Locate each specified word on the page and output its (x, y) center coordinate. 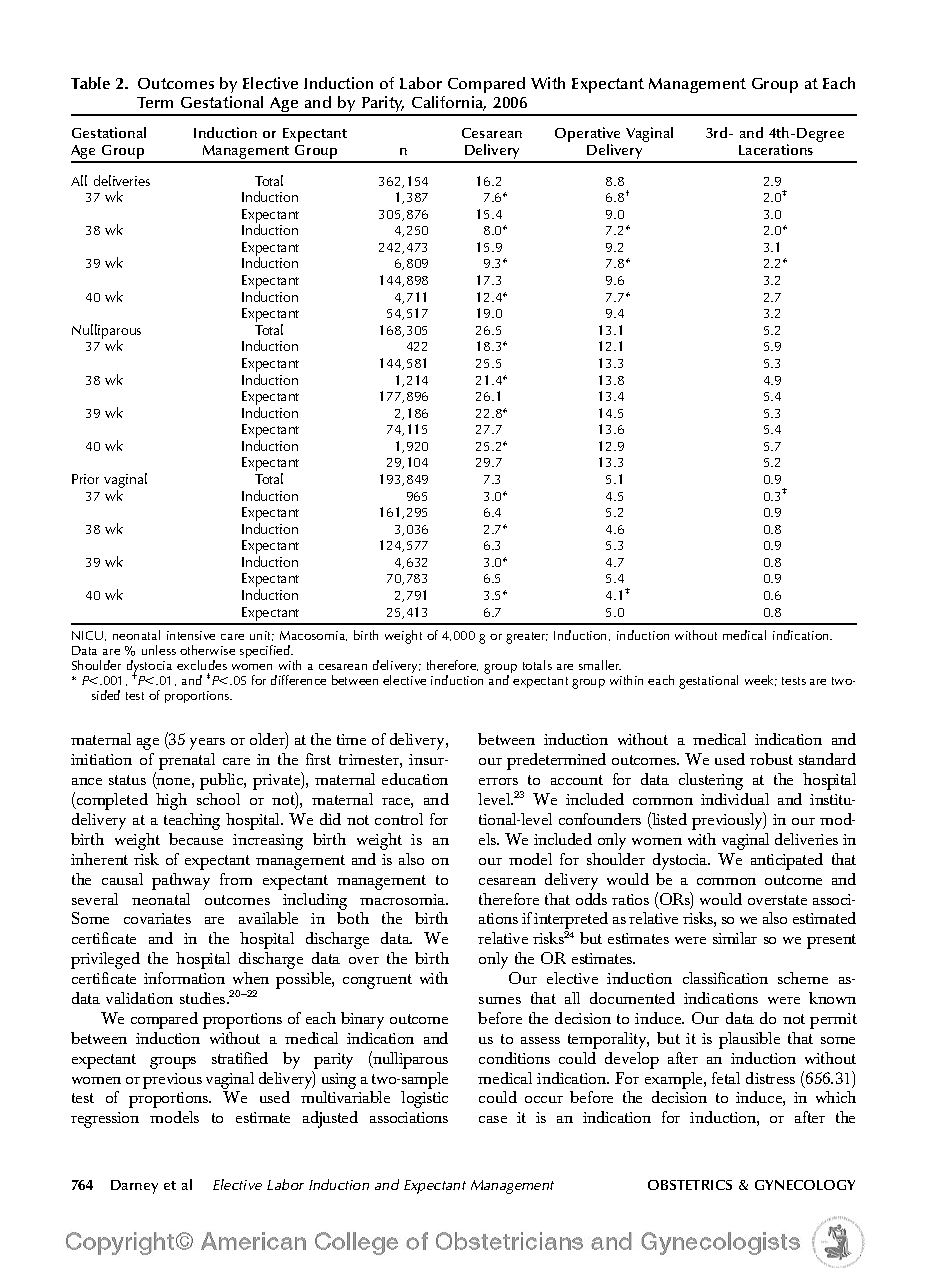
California (449, 103)
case (493, 1119)
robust (771, 759)
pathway (181, 881)
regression (105, 1120)
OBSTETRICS (690, 1185)
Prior (85, 479)
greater (527, 638)
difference (298, 680)
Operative (587, 136)
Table (90, 83)
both (353, 918)
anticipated (787, 861)
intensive (191, 635)
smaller (600, 665)
